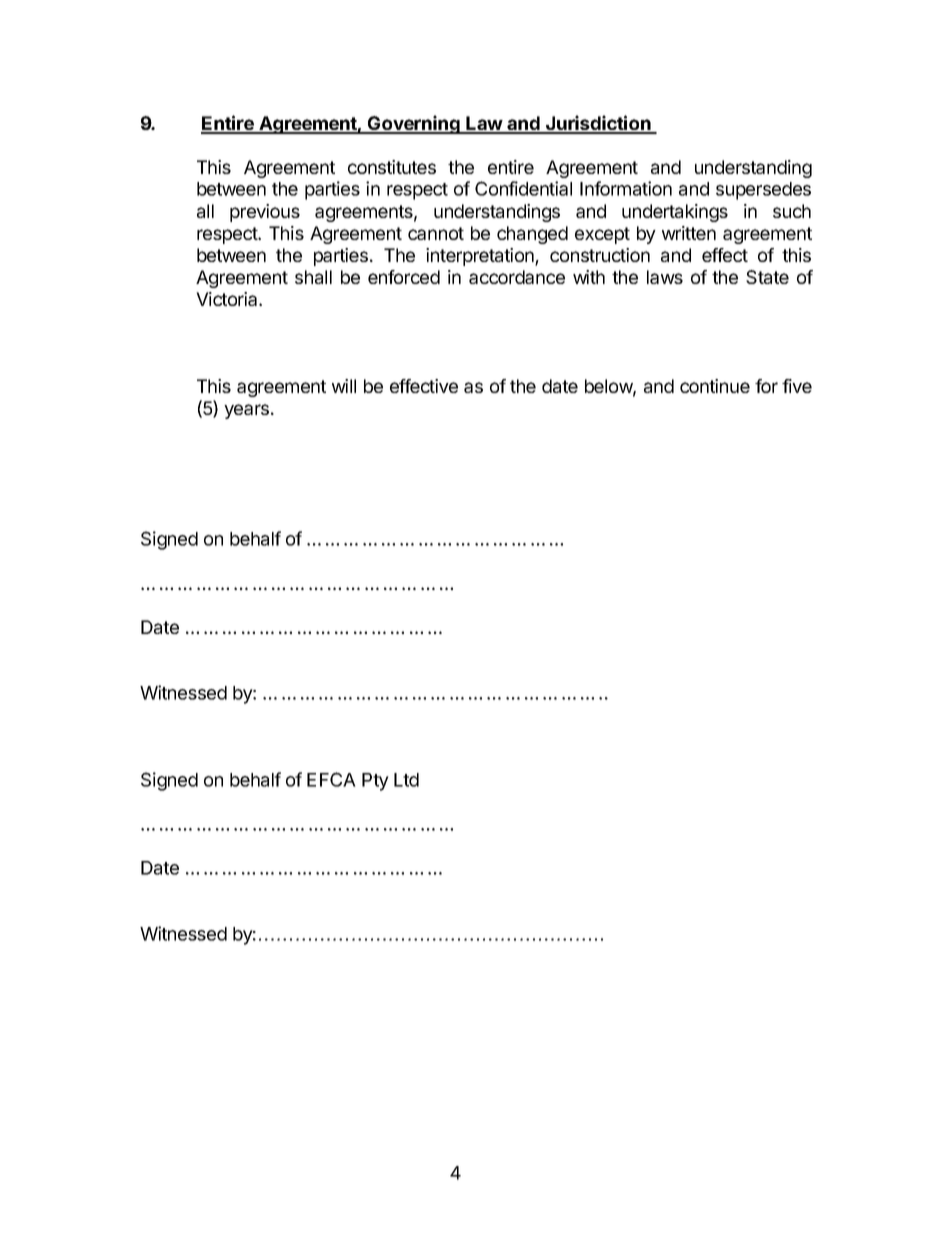  Describe the element at coordinates (523, 188) in the page. I see `Confidential` at that location.
